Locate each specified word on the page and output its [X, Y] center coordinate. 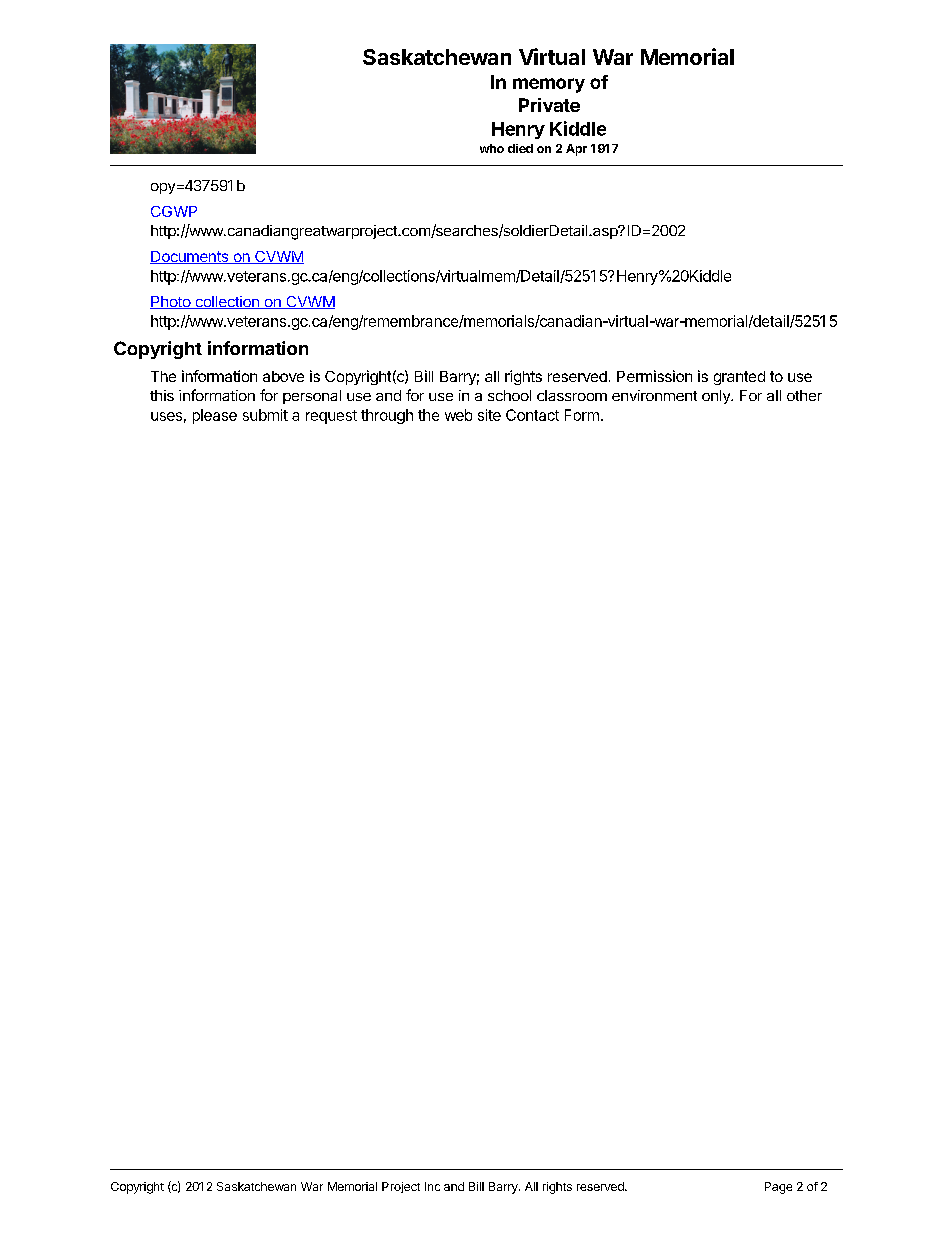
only [717, 397]
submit [265, 415]
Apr [576, 150]
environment [654, 395]
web [458, 415]
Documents [190, 257]
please [215, 416]
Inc [432, 1186]
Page [778, 1188]
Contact [532, 415]
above [283, 376]
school [509, 395]
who [492, 148]
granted [739, 378]
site [489, 415]
